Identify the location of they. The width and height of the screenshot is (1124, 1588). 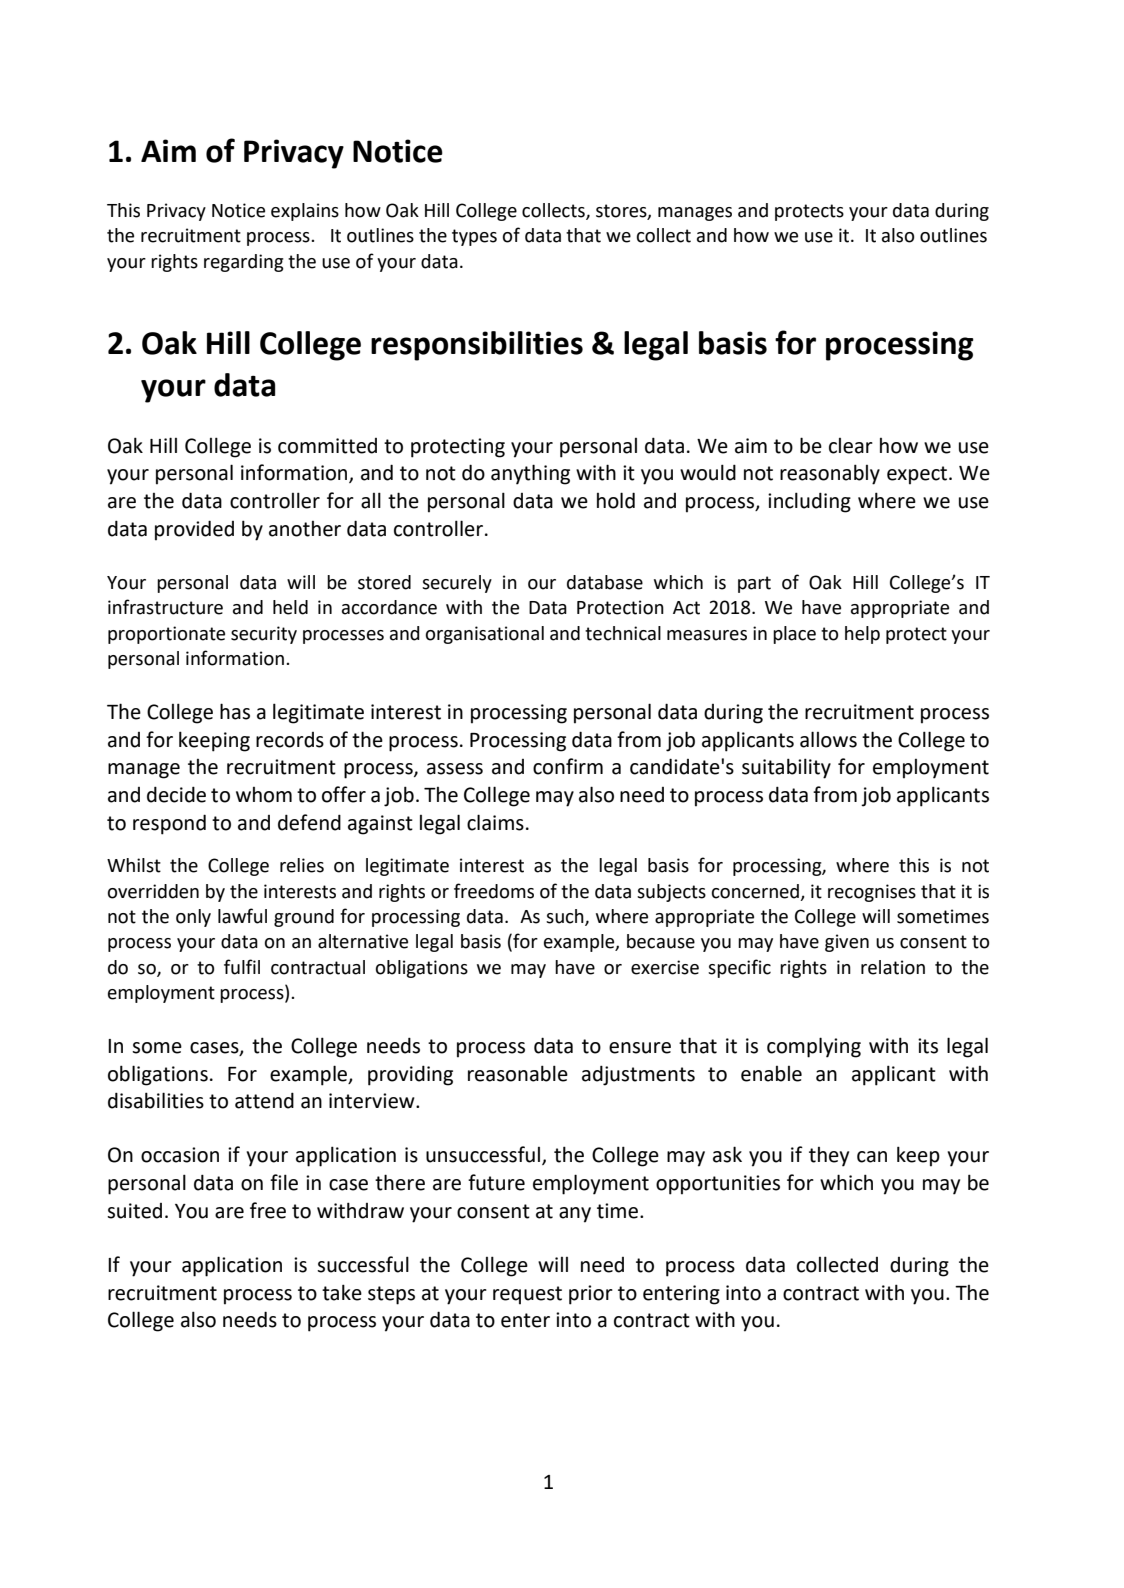
(829, 1157).
